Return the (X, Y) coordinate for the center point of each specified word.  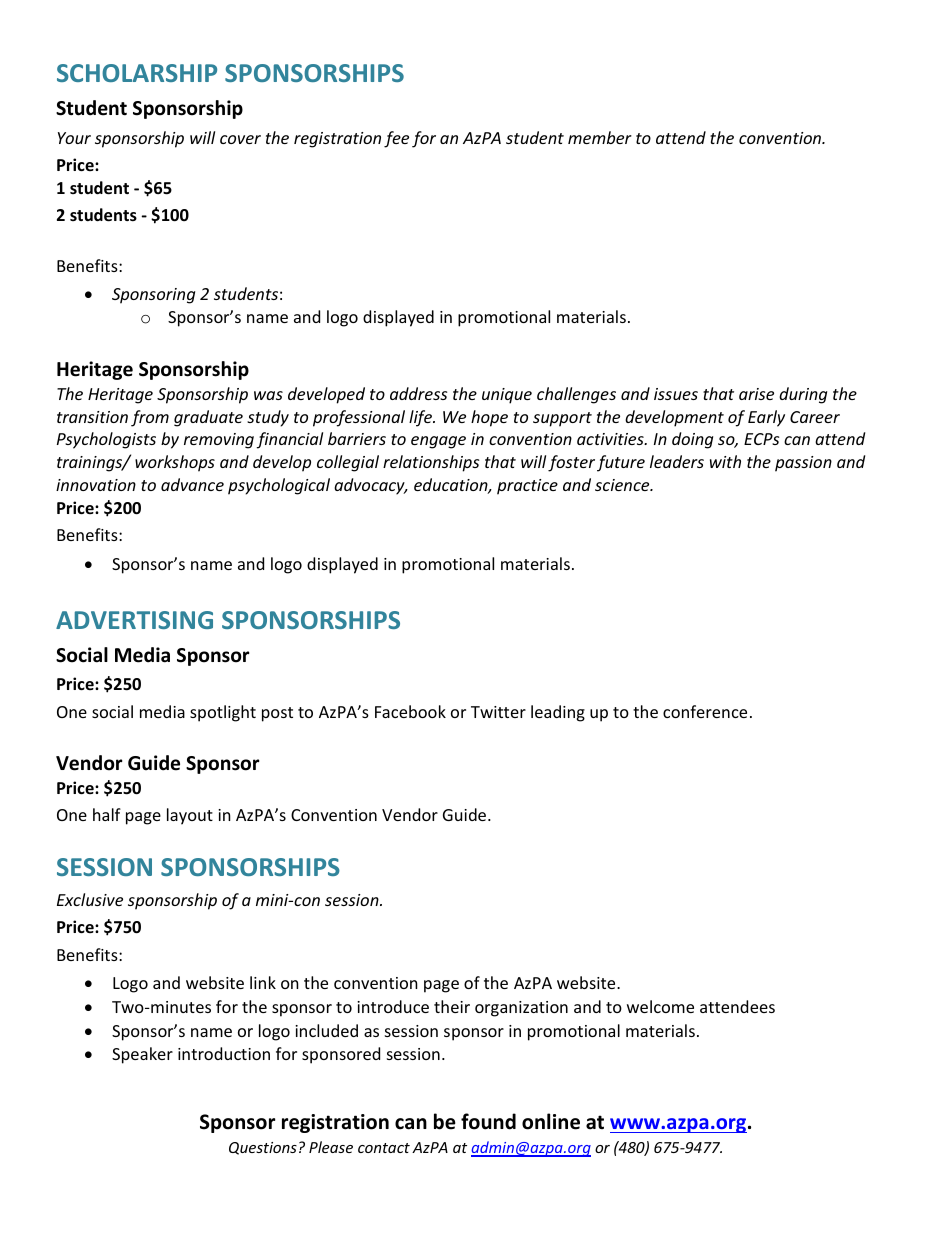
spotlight (223, 713)
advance (192, 484)
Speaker (142, 1055)
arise (756, 394)
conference (705, 711)
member (600, 137)
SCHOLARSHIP (137, 73)
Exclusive (90, 899)
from (150, 418)
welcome (660, 1006)
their (452, 1006)
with (725, 461)
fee (396, 139)
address (418, 393)
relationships (431, 463)
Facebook (410, 711)
